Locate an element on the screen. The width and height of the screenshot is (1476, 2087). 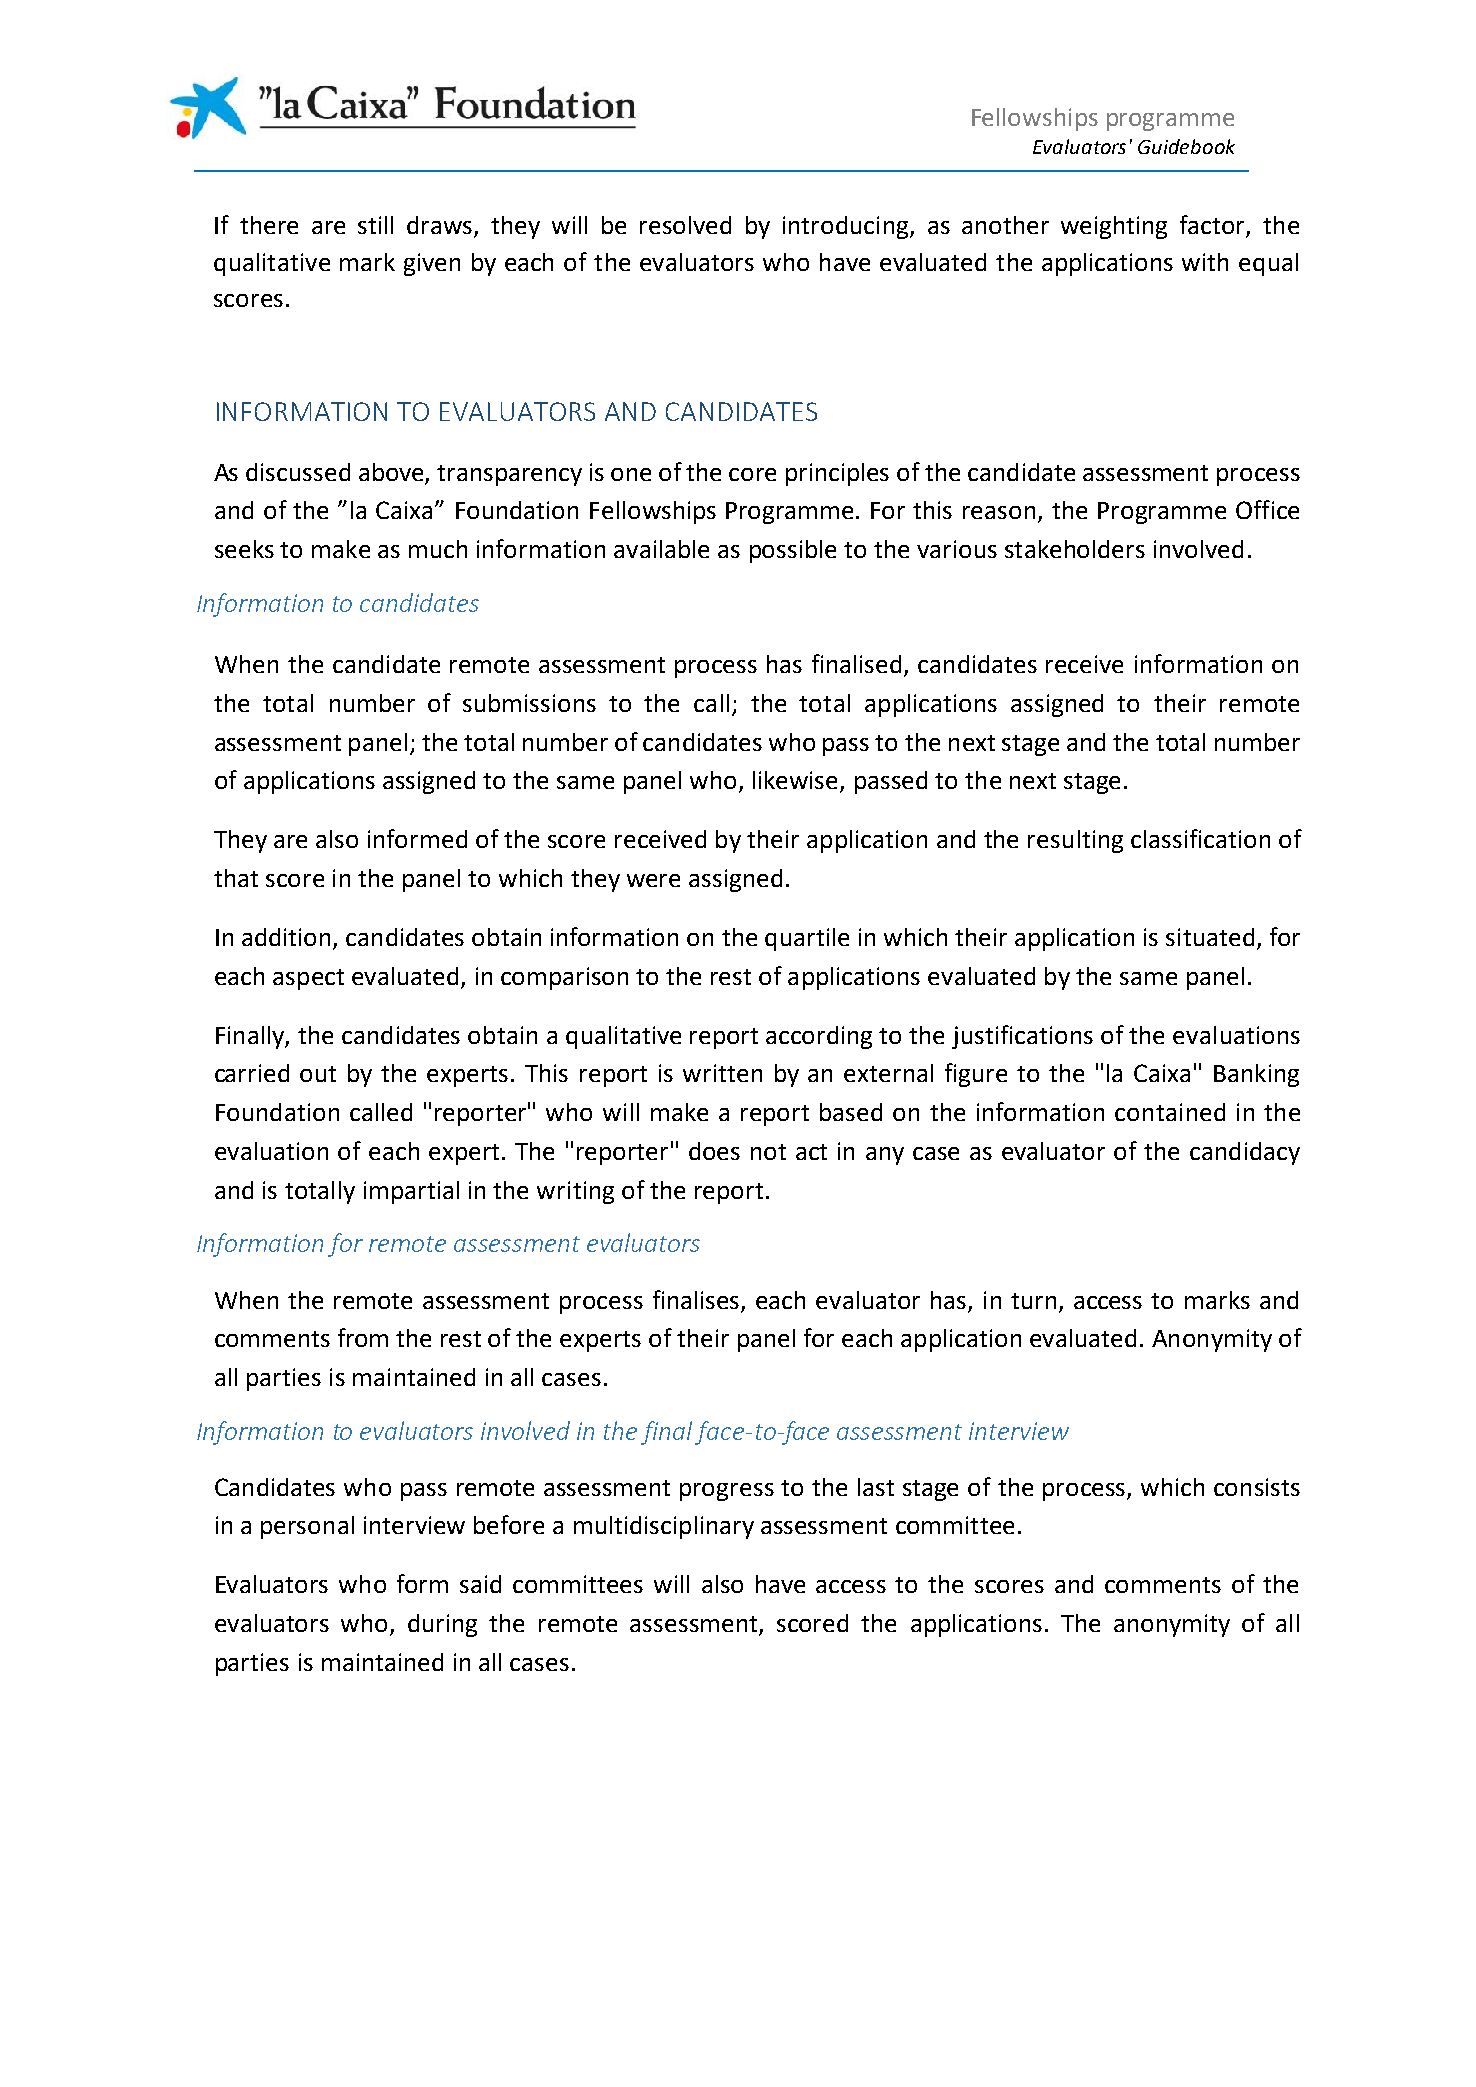
multidisciplinary is located at coordinates (664, 1527).
